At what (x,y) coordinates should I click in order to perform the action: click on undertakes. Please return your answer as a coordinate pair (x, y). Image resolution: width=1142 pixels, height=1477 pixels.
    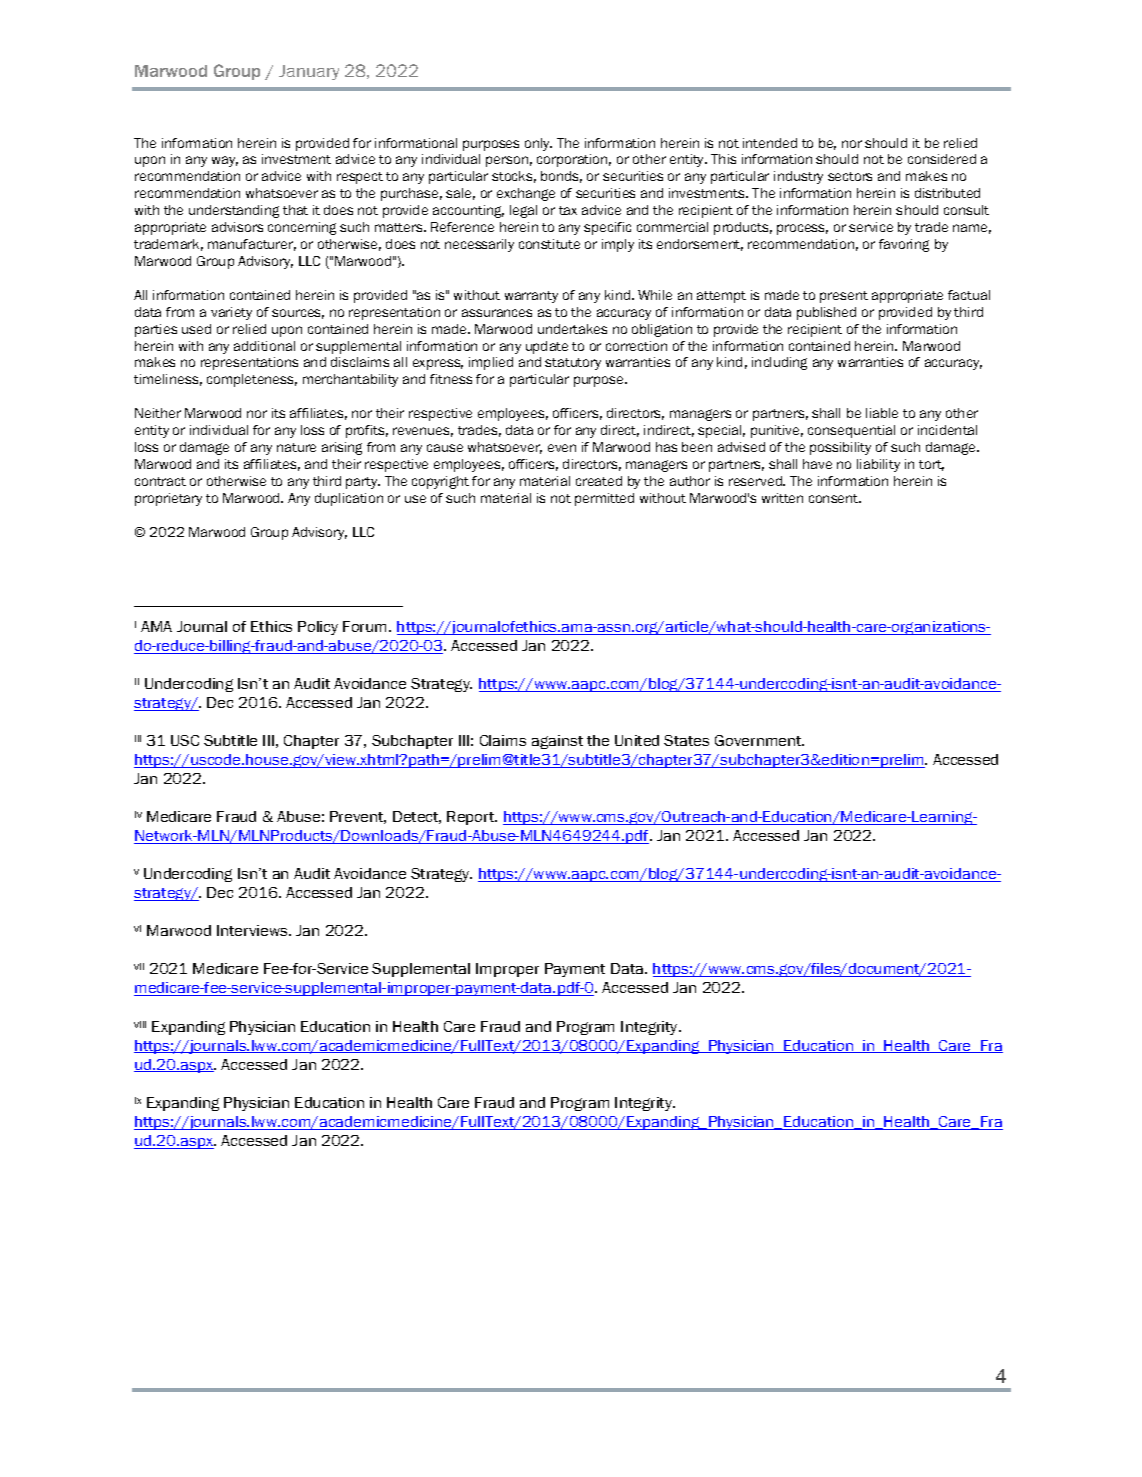
    Looking at the image, I should click on (572, 329).
